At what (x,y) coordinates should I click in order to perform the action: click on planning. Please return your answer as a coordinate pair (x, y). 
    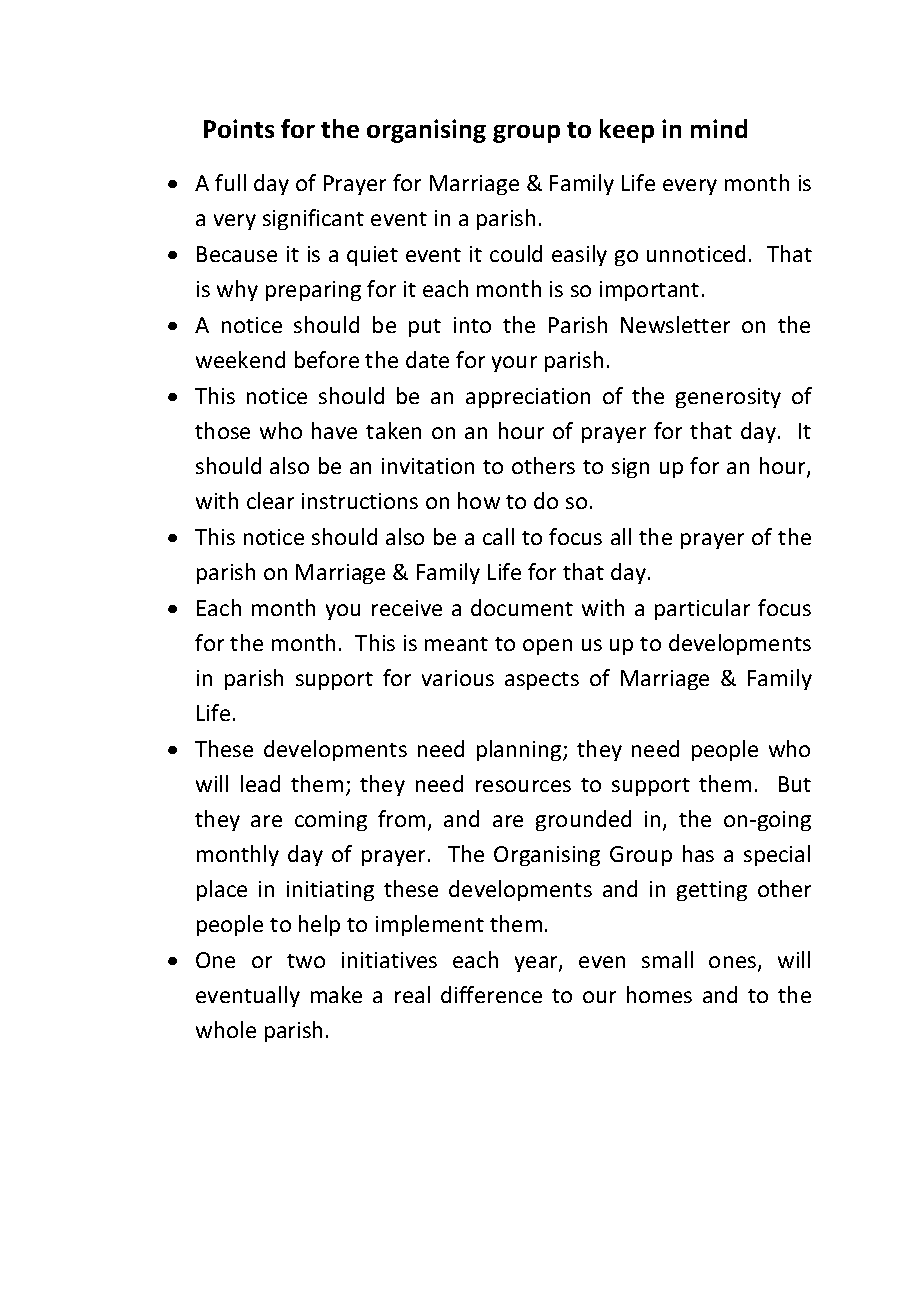
    Looking at the image, I should click on (520, 750).
